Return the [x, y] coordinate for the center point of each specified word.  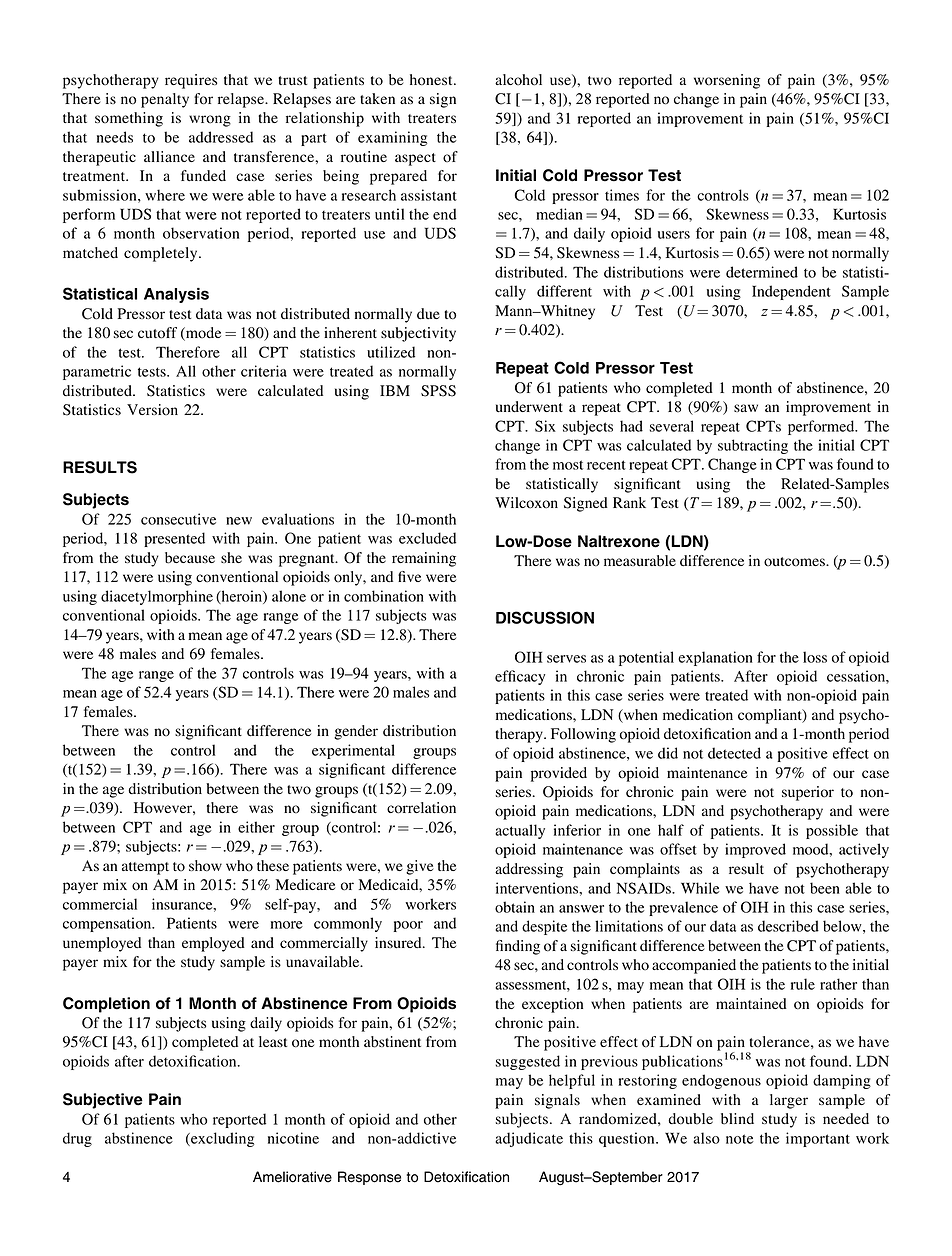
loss [815, 657]
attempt [145, 868]
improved [755, 850]
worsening [727, 81]
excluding [221, 1139]
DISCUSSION [545, 617]
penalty [165, 100]
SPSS [438, 391]
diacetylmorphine [157, 597]
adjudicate [529, 1139]
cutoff [157, 333]
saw [746, 408]
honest [432, 80]
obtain [515, 907]
